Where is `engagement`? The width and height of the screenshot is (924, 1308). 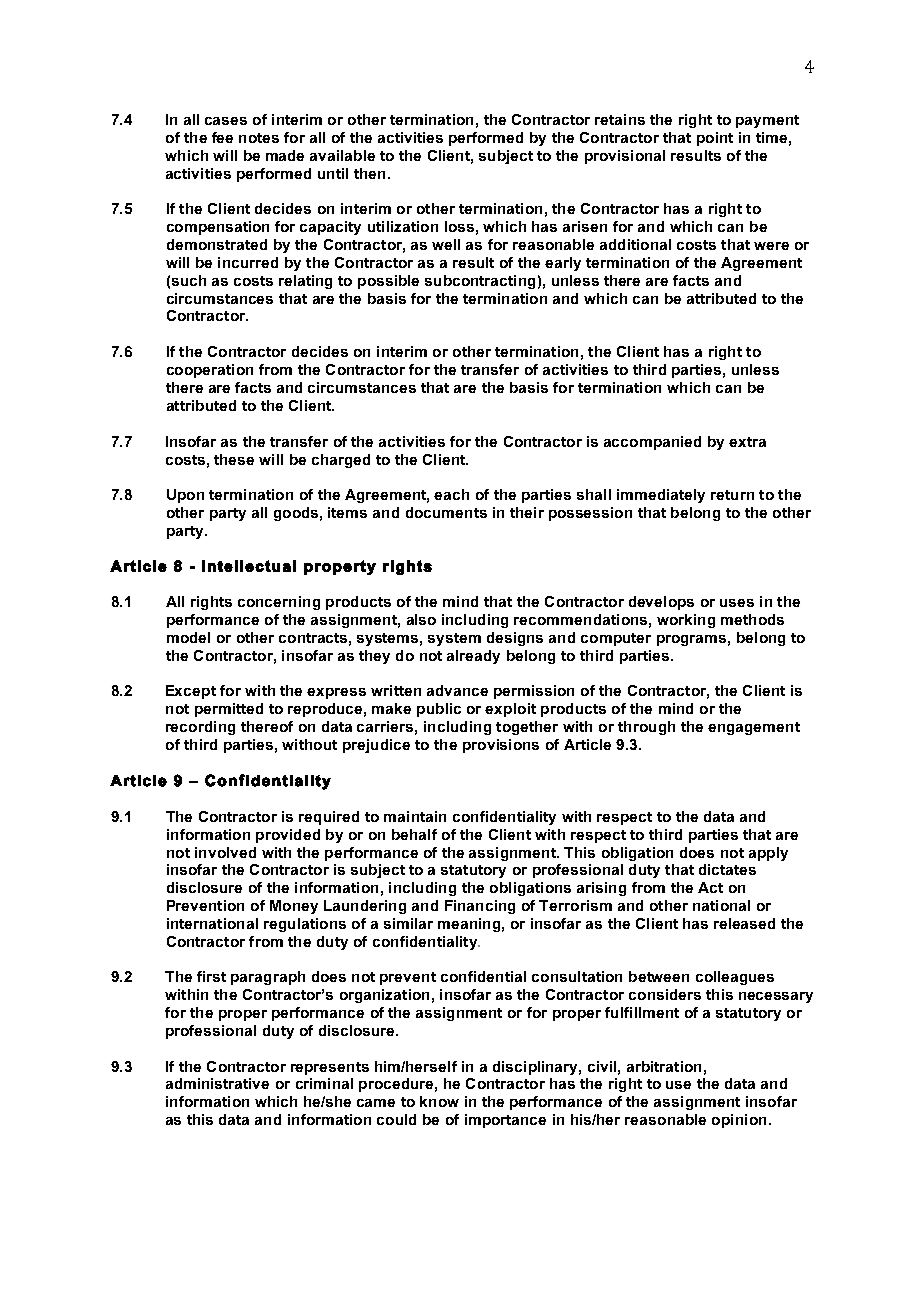
engagement is located at coordinates (754, 728).
